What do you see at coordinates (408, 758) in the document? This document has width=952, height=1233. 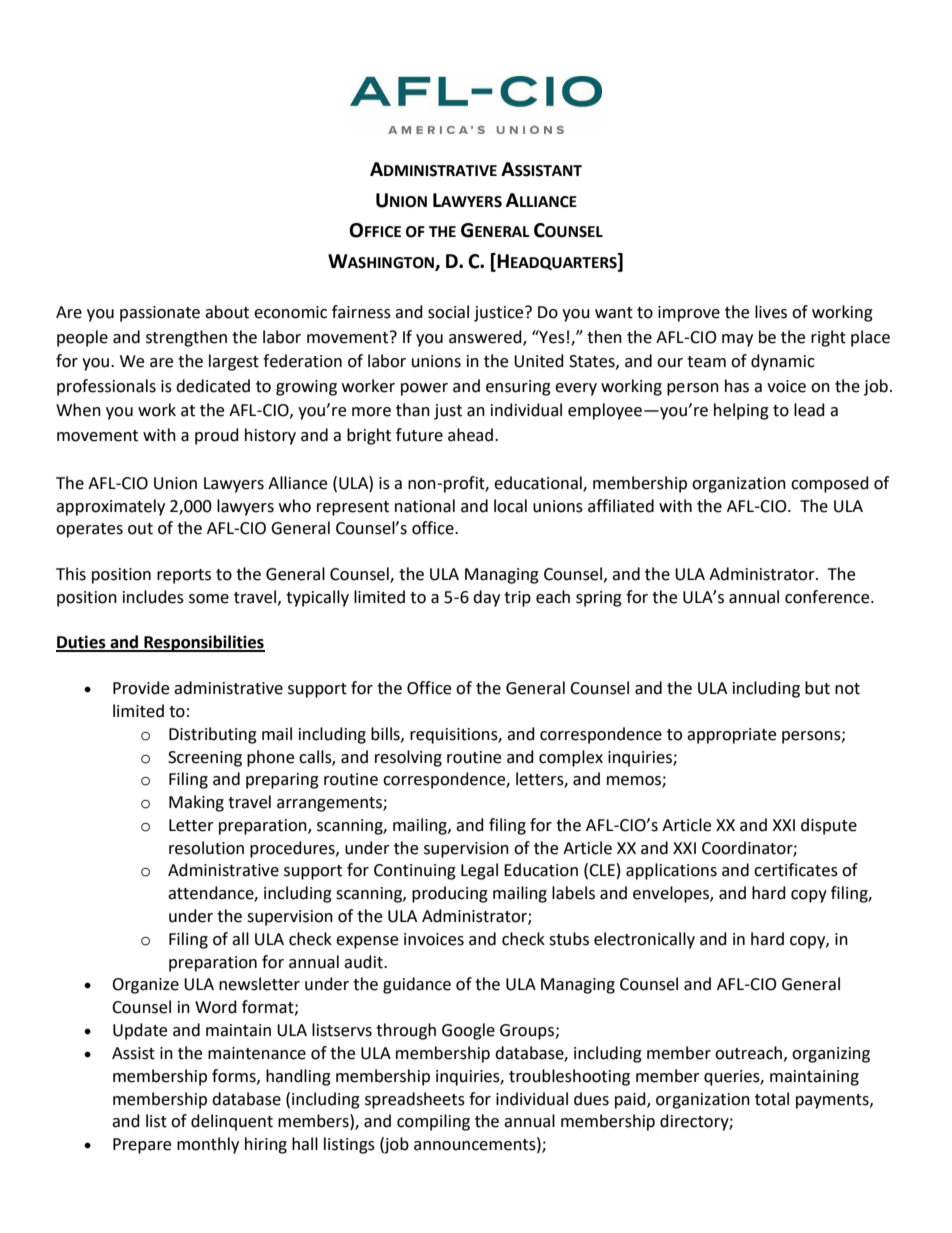 I see `resolving` at bounding box center [408, 758].
